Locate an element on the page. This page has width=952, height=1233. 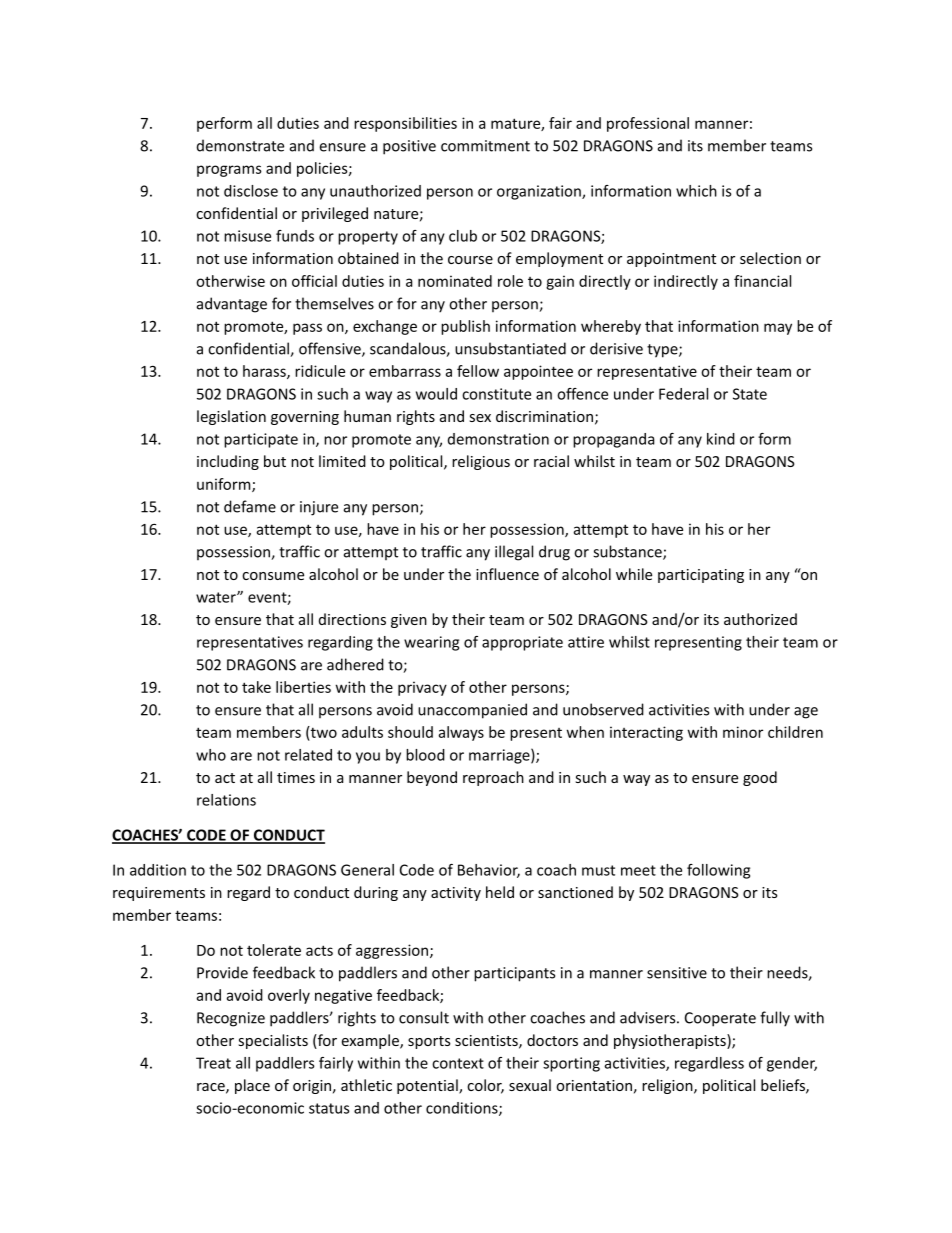
good is located at coordinates (760, 778).
